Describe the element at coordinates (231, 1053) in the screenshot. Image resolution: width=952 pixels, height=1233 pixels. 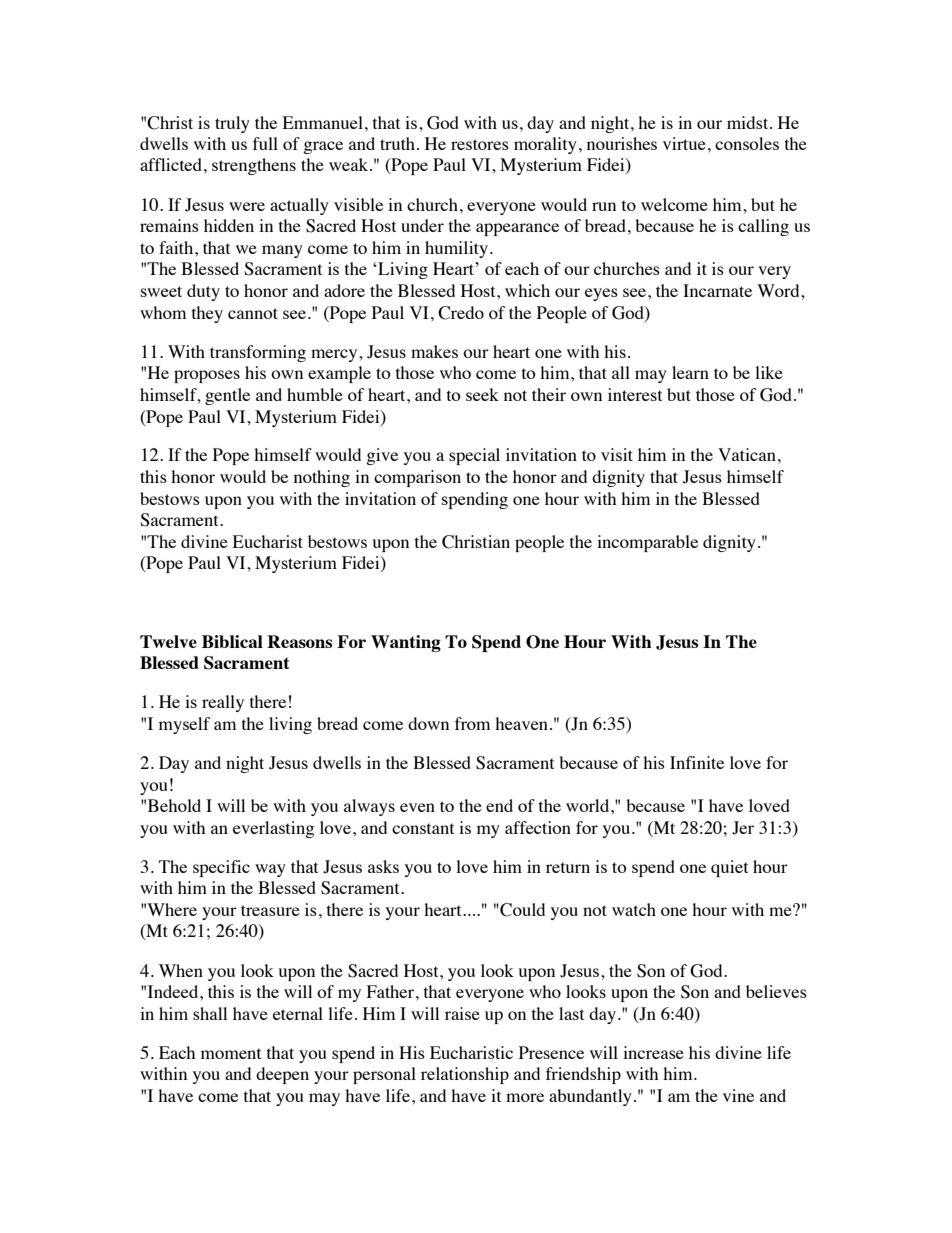
I see `moment` at that location.
